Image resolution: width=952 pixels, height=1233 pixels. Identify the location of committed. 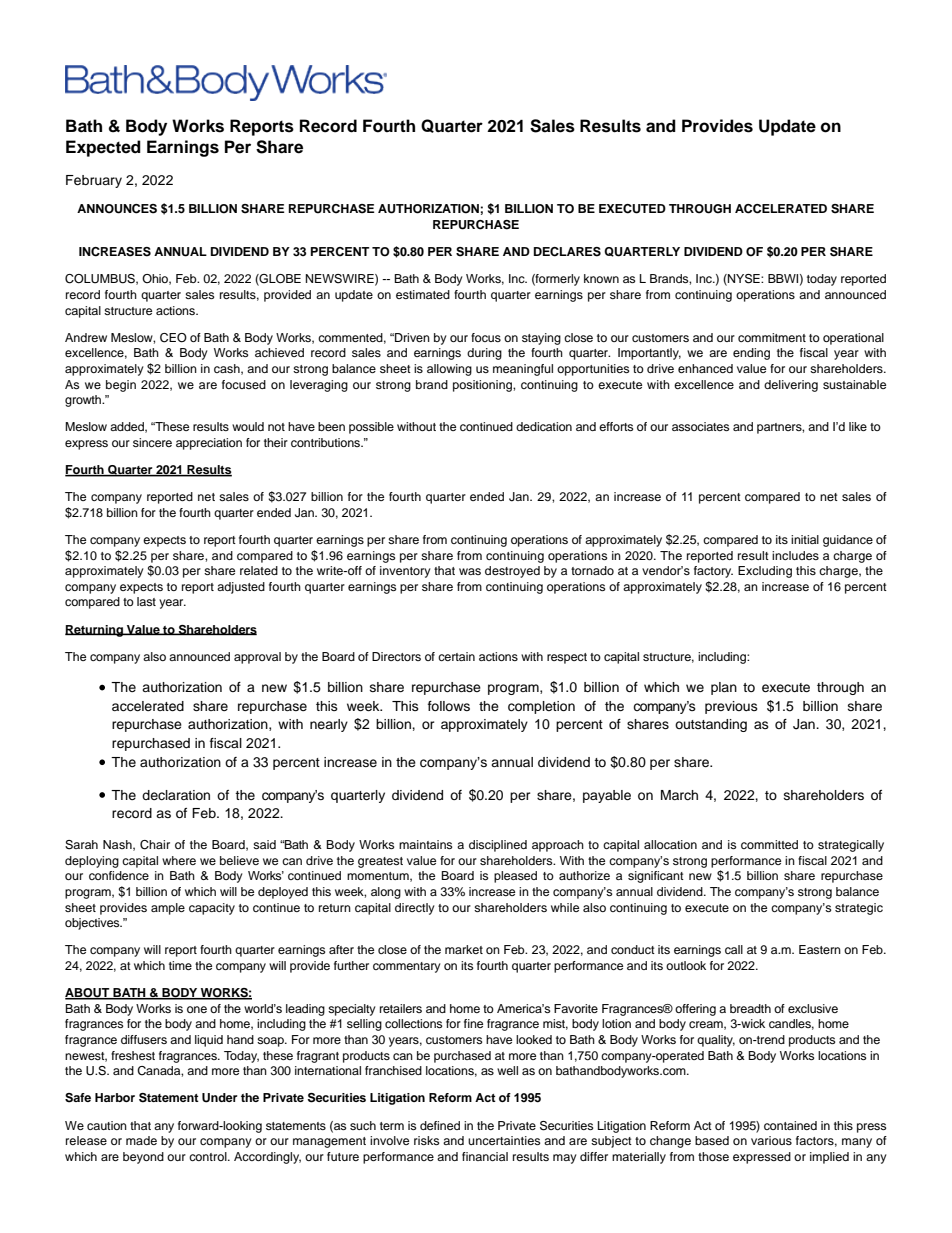
(769, 844).
